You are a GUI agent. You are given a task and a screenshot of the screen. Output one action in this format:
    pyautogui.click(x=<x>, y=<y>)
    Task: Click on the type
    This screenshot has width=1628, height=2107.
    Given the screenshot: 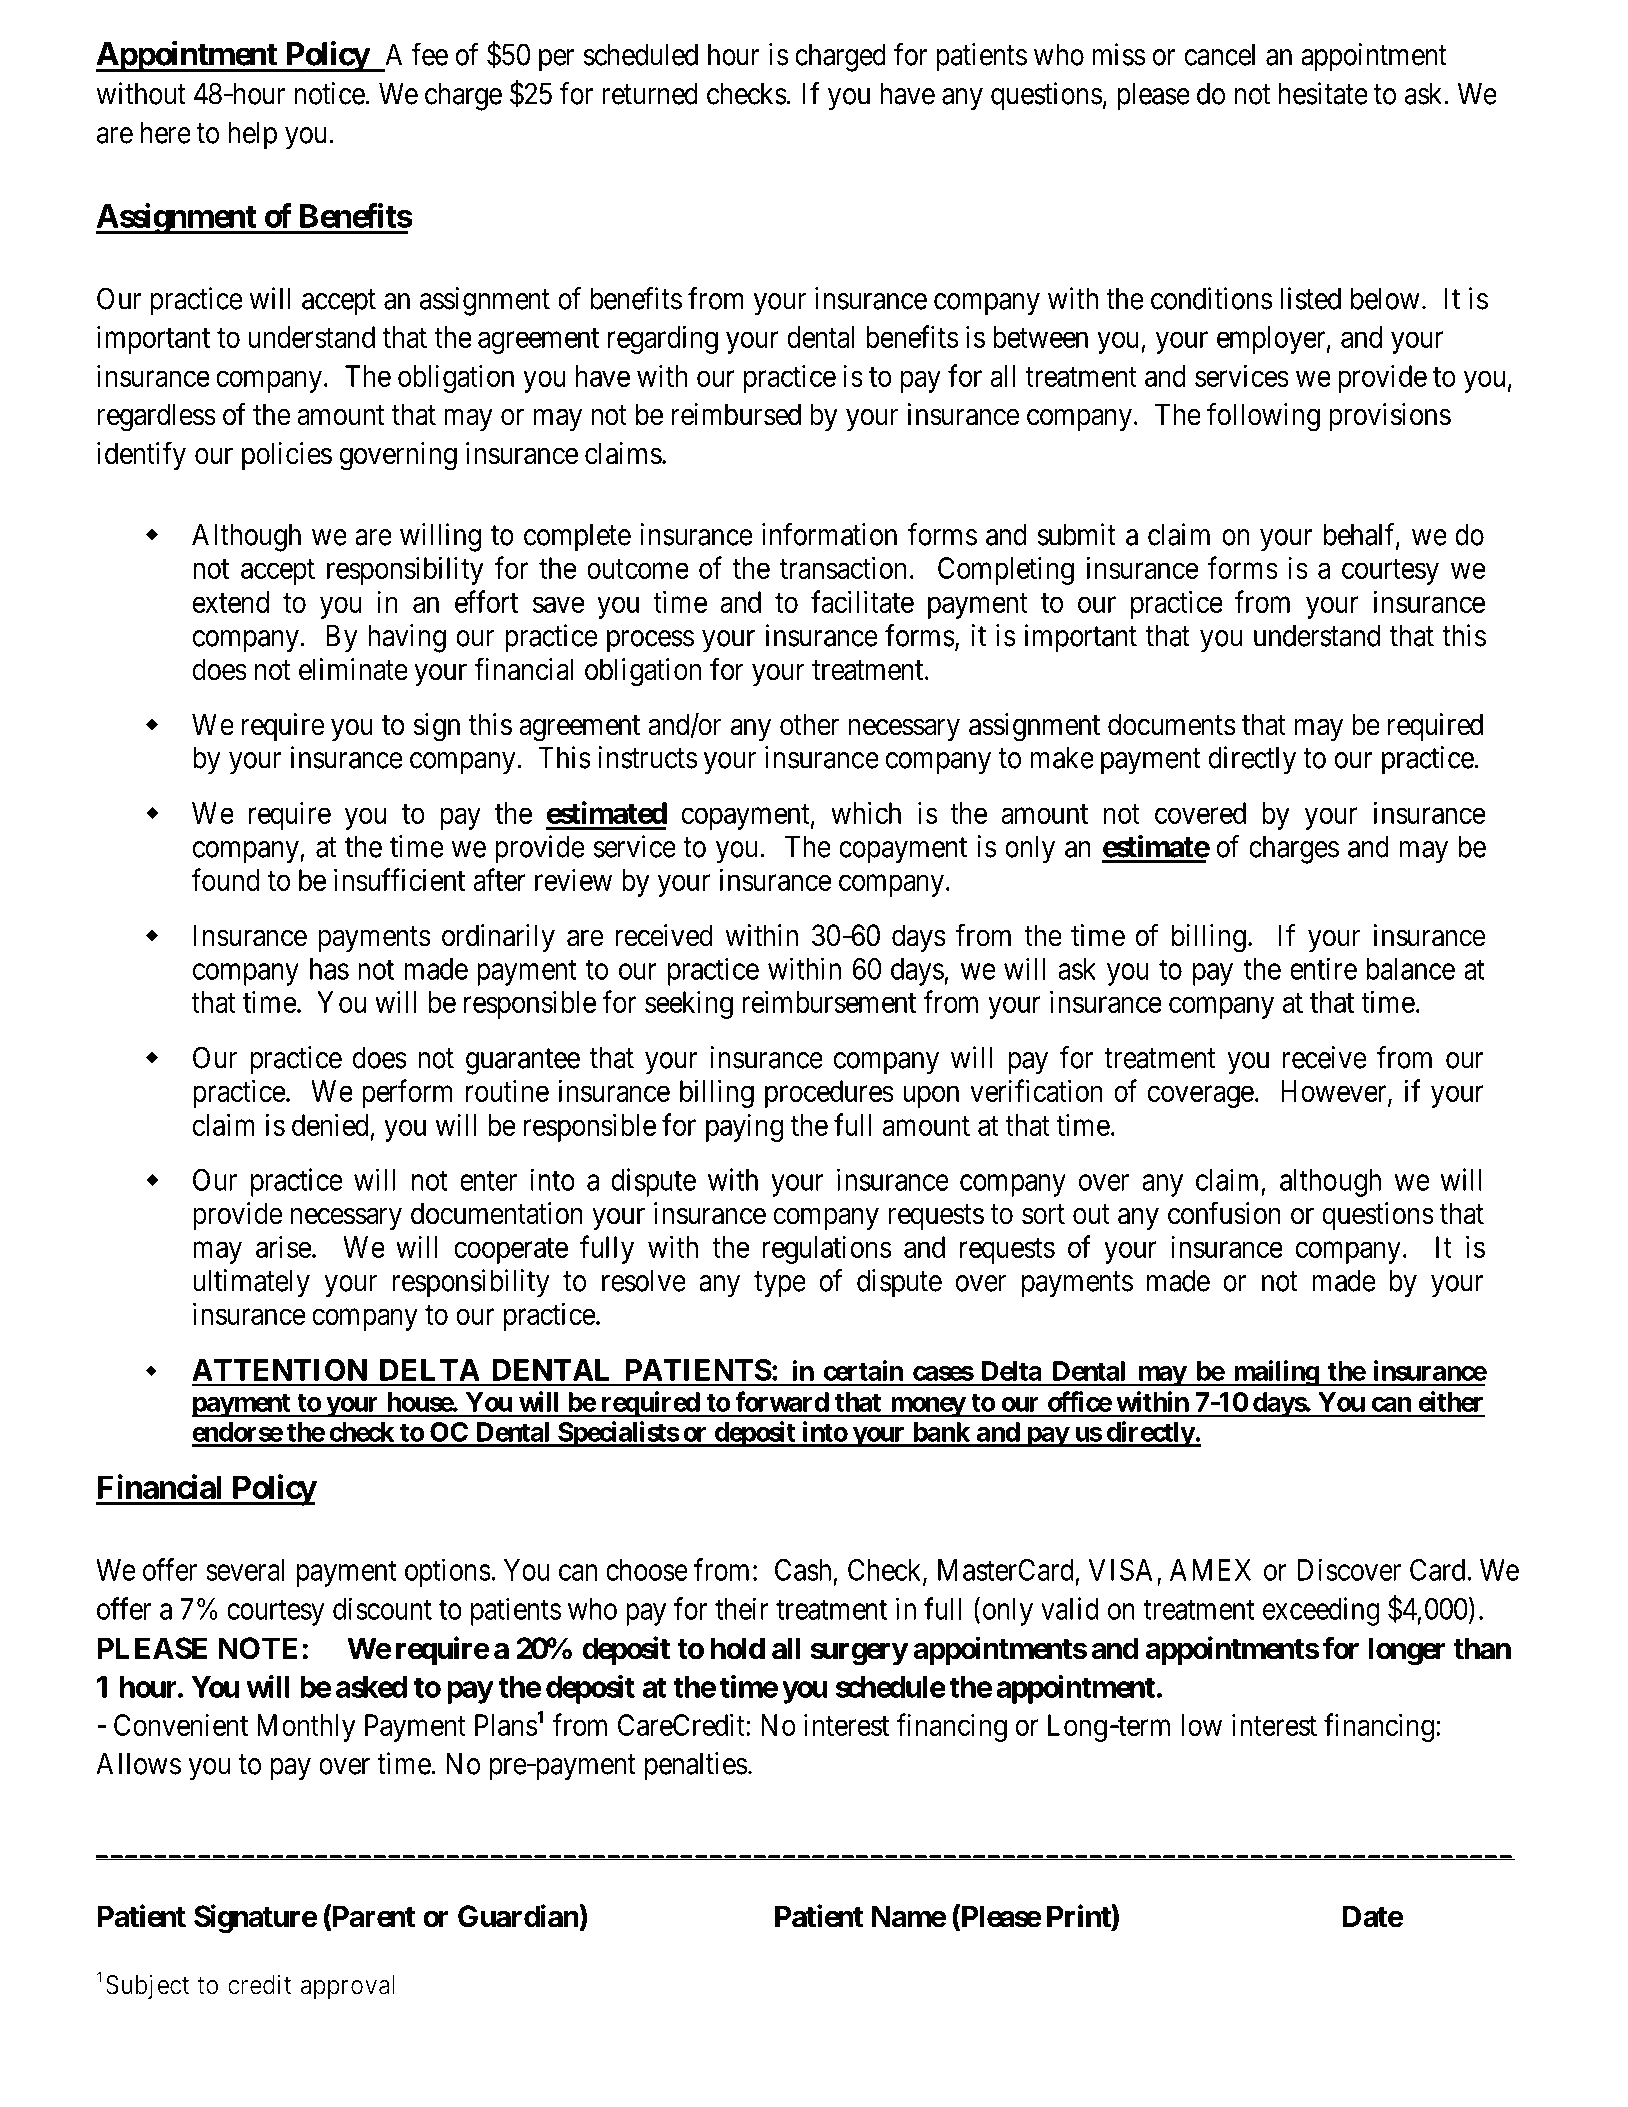 What is the action you would take?
    pyautogui.click(x=780, y=1285)
